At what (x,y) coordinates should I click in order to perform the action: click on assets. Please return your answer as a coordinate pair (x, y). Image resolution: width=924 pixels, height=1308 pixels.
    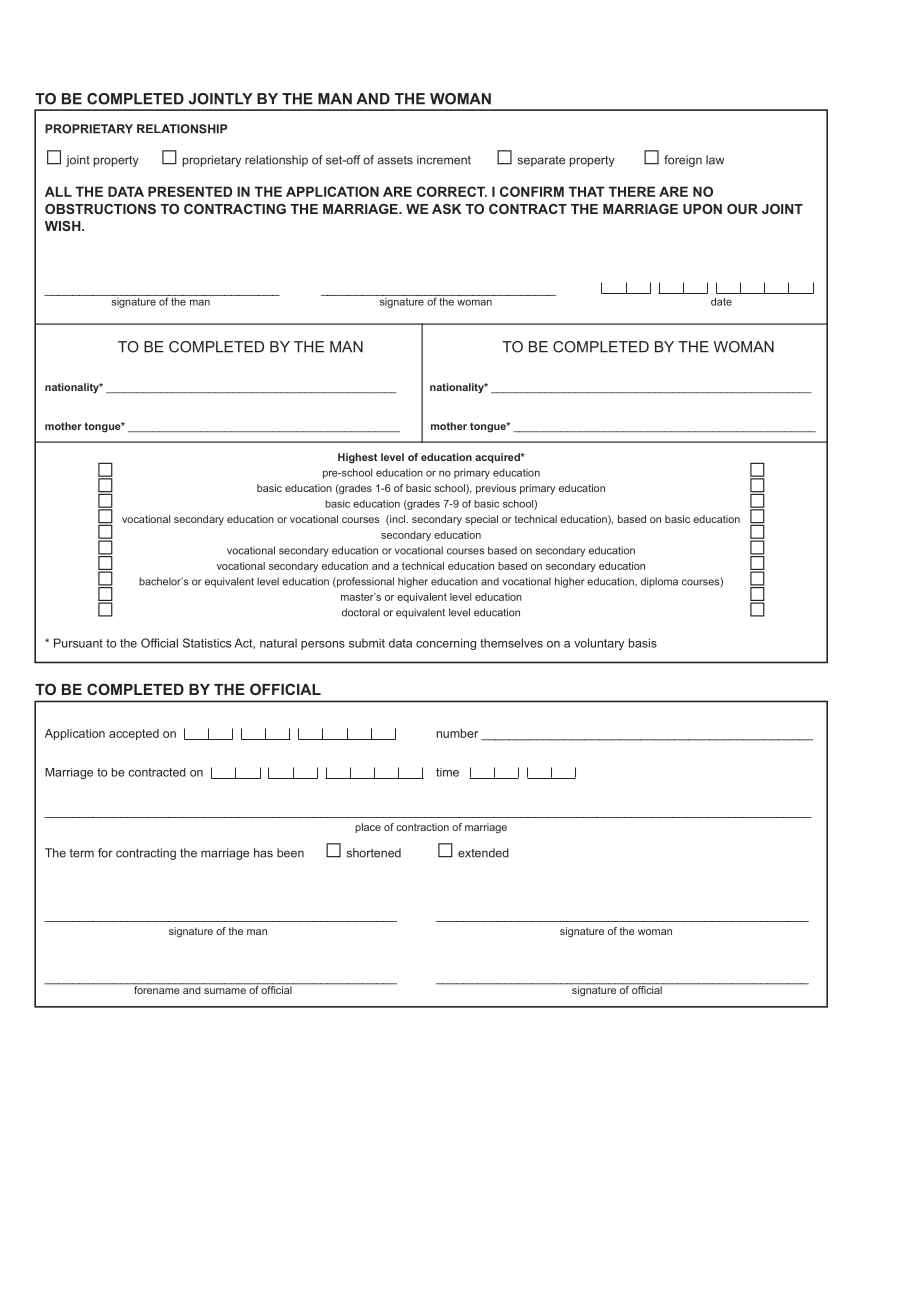
    Looking at the image, I should click on (395, 160).
